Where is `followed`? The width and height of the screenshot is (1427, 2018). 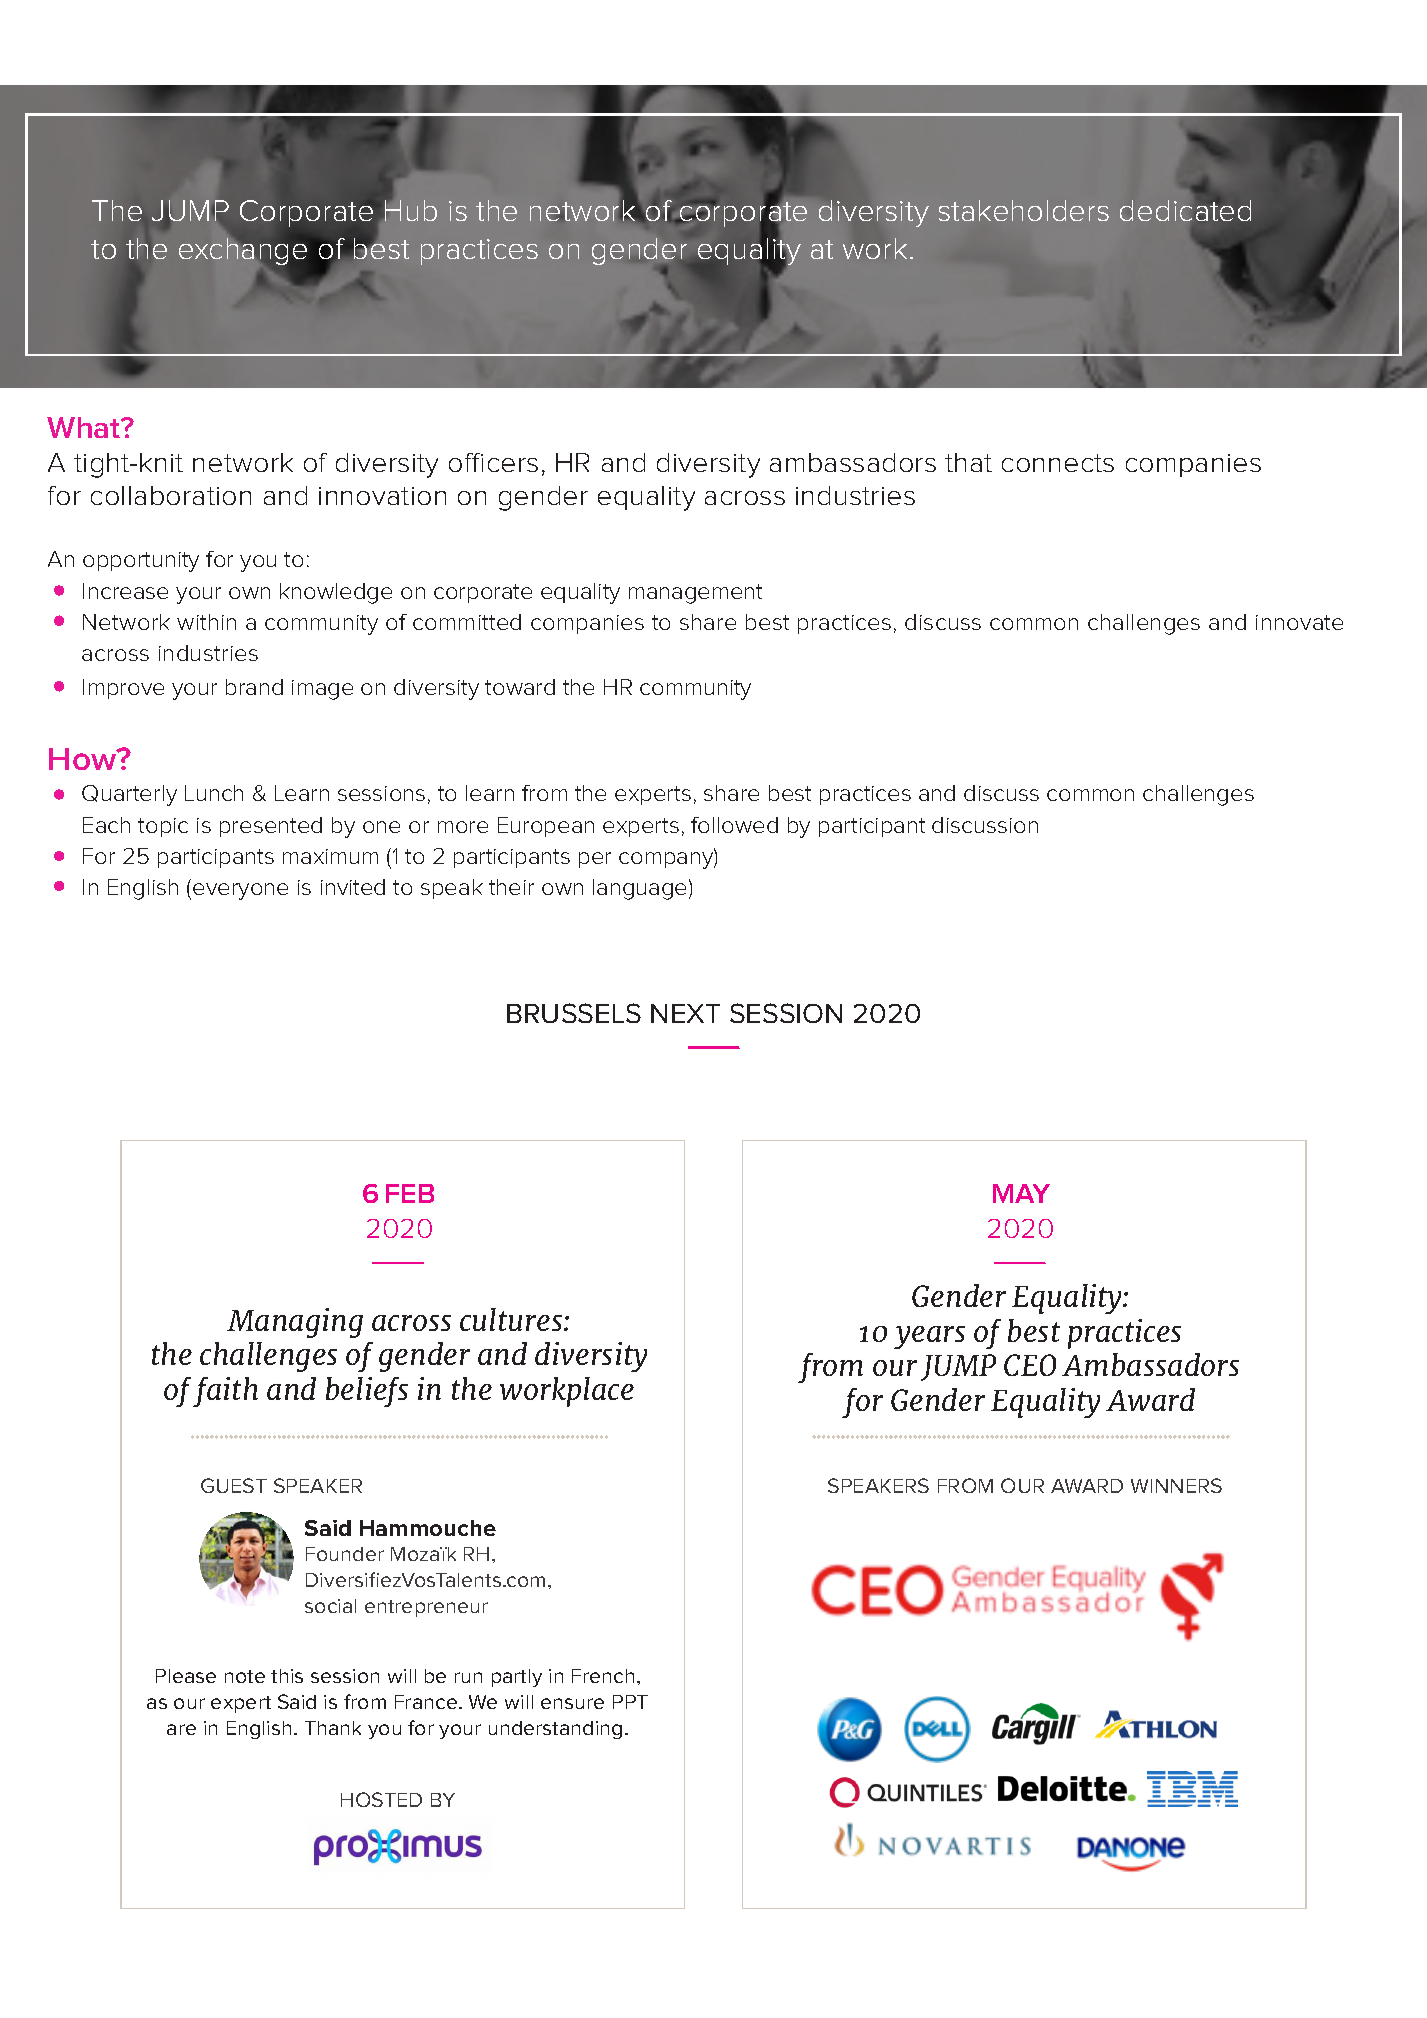
followed is located at coordinates (734, 825).
